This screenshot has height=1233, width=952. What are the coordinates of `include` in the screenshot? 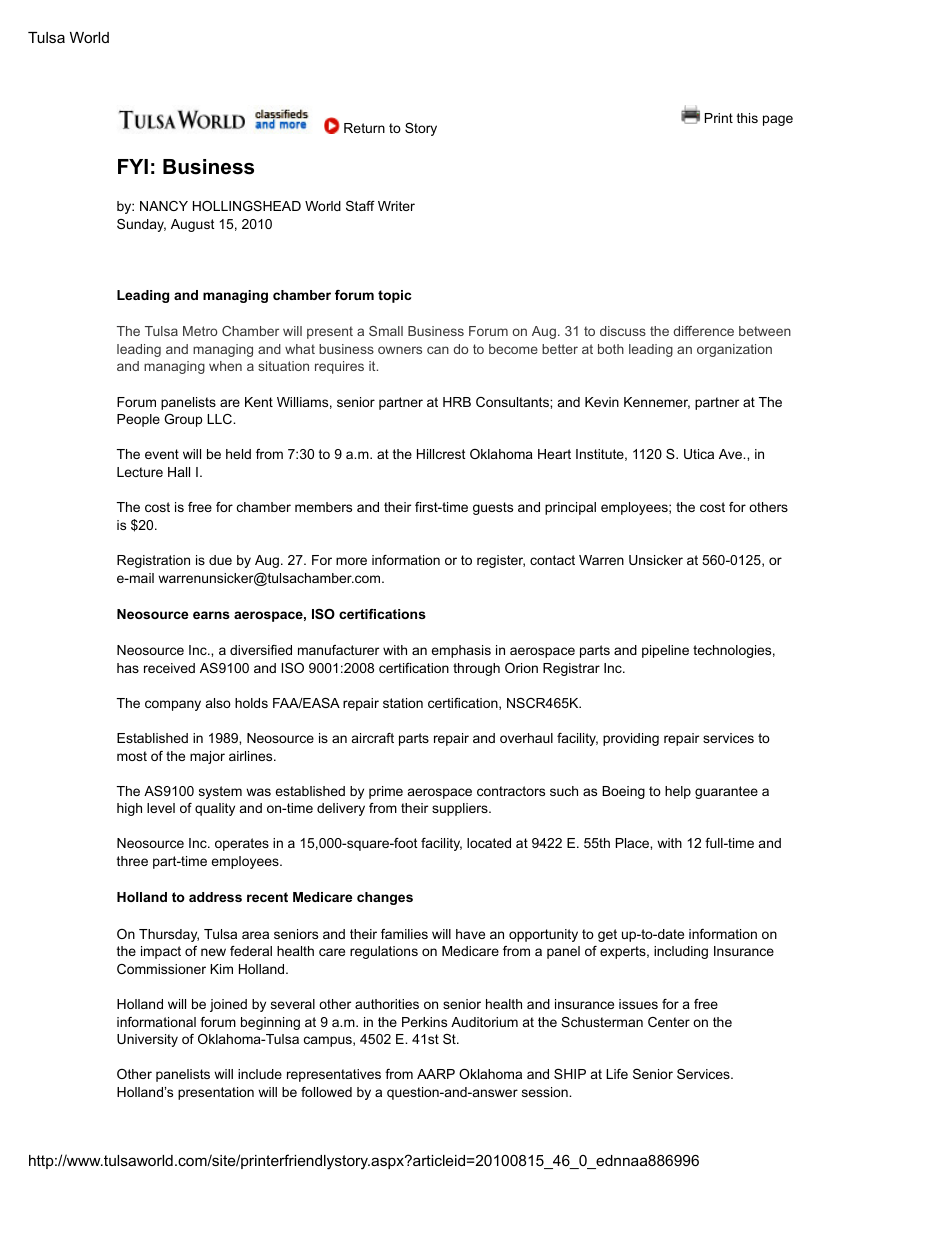 It's located at (260, 1074).
